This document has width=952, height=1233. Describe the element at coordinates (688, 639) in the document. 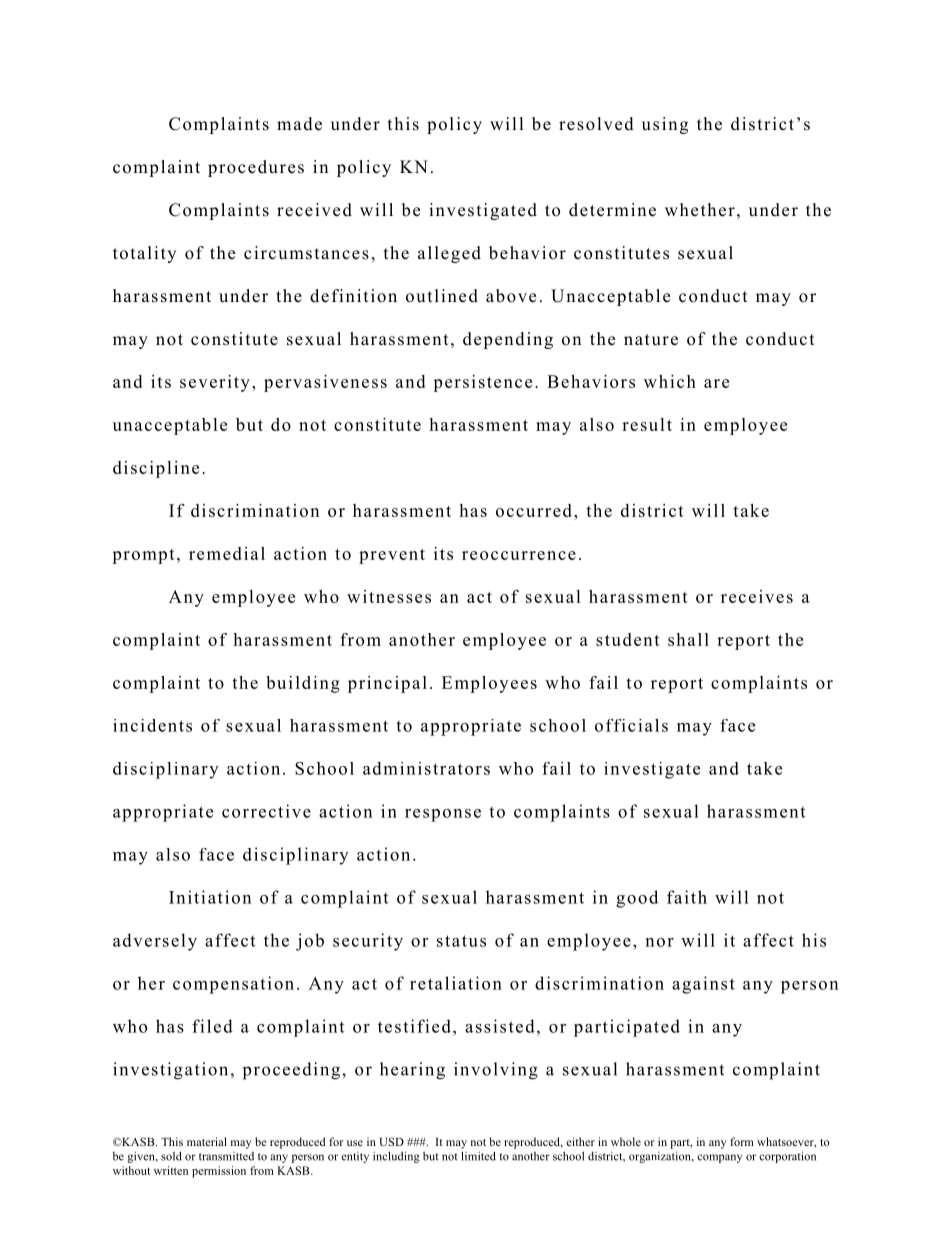

I see `shall` at that location.
